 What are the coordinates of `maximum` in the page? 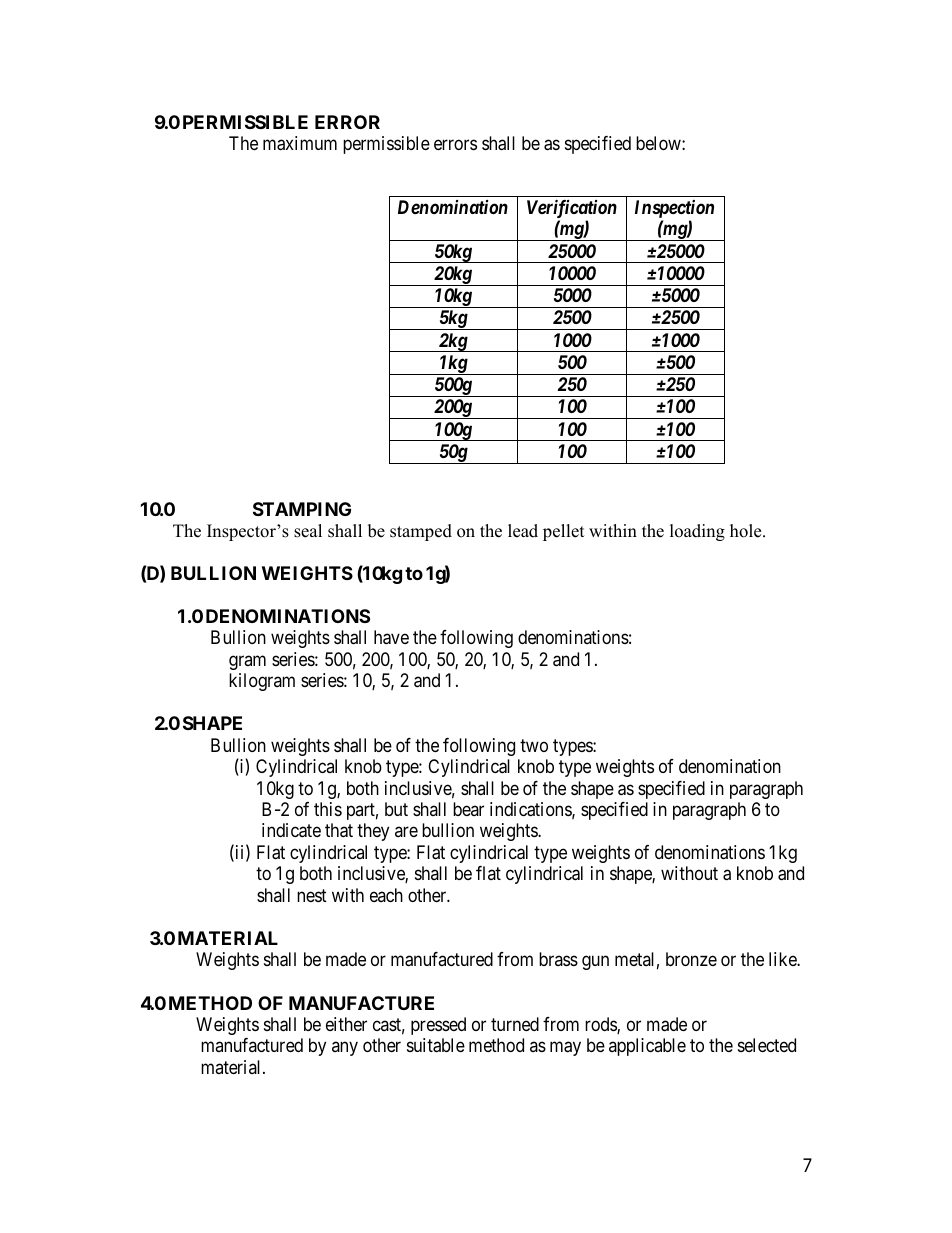 It's located at (300, 143).
